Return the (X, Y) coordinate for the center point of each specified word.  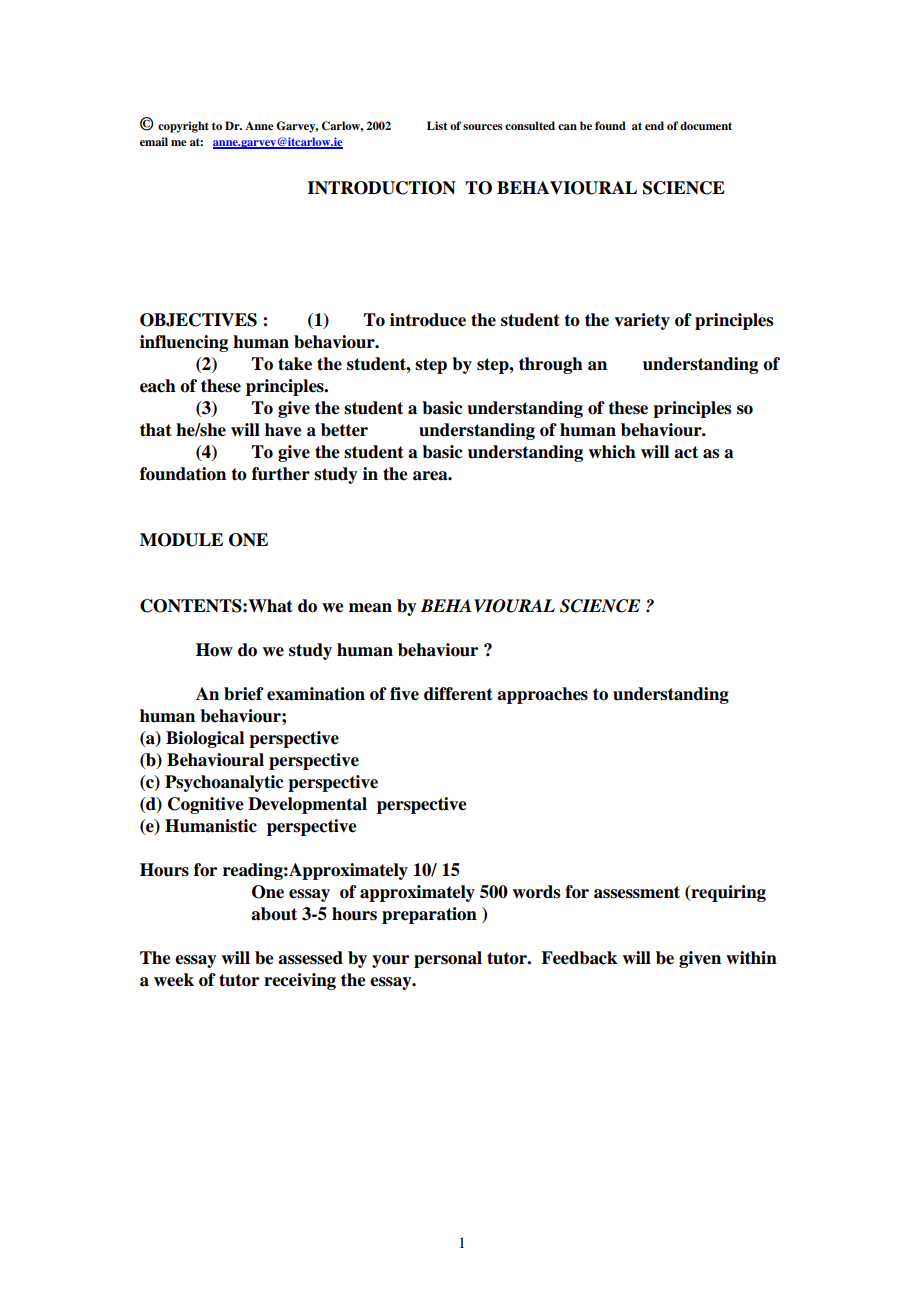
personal (448, 959)
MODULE (181, 540)
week (174, 980)
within (751, 957)
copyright (183, 127)
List (437, 125)
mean (370, 608)
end (654, 125)
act (686, 452)
